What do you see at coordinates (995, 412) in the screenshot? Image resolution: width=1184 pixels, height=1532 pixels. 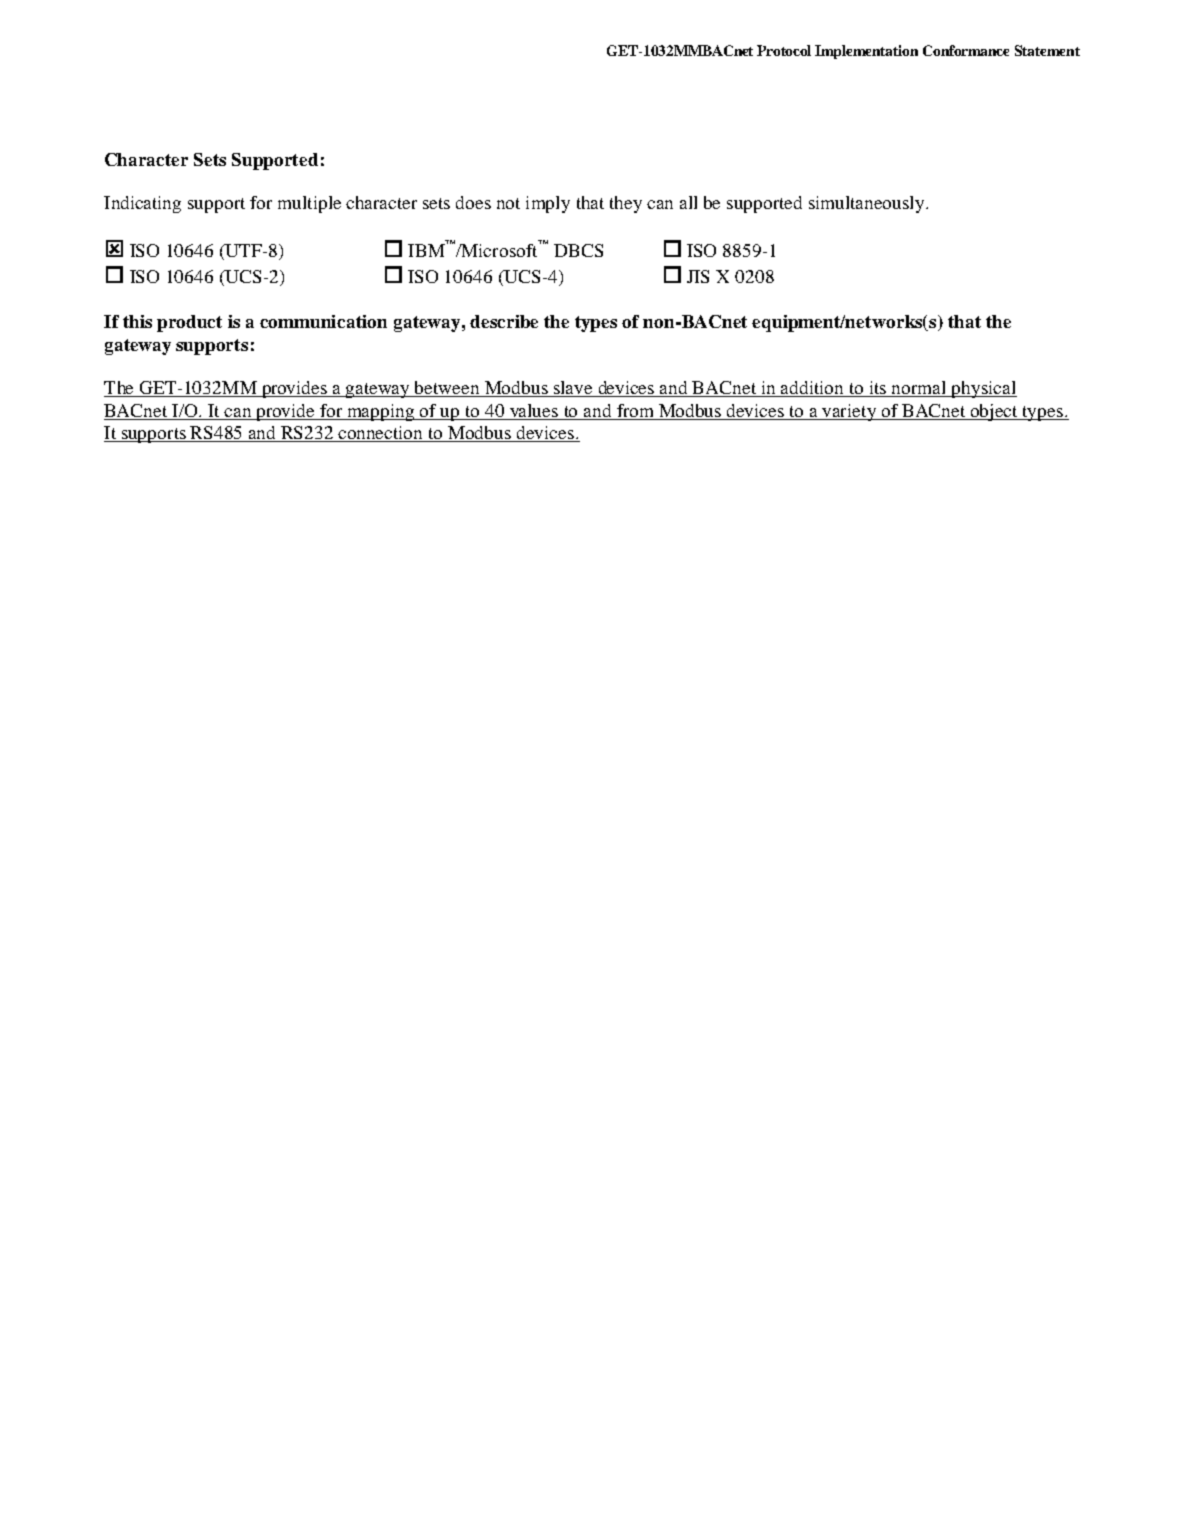 I see `object` at bounding box center [995, 412].
